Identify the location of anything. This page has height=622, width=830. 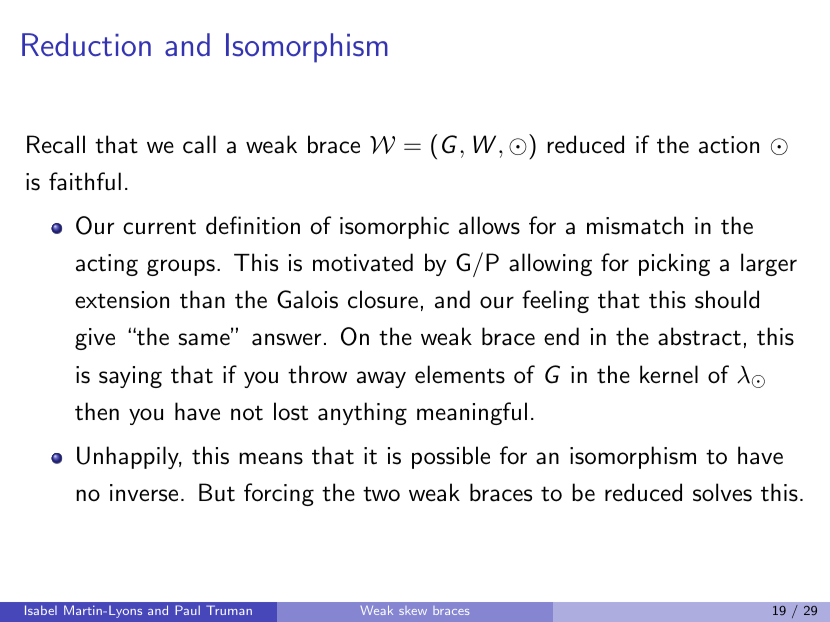
(362, 413).
